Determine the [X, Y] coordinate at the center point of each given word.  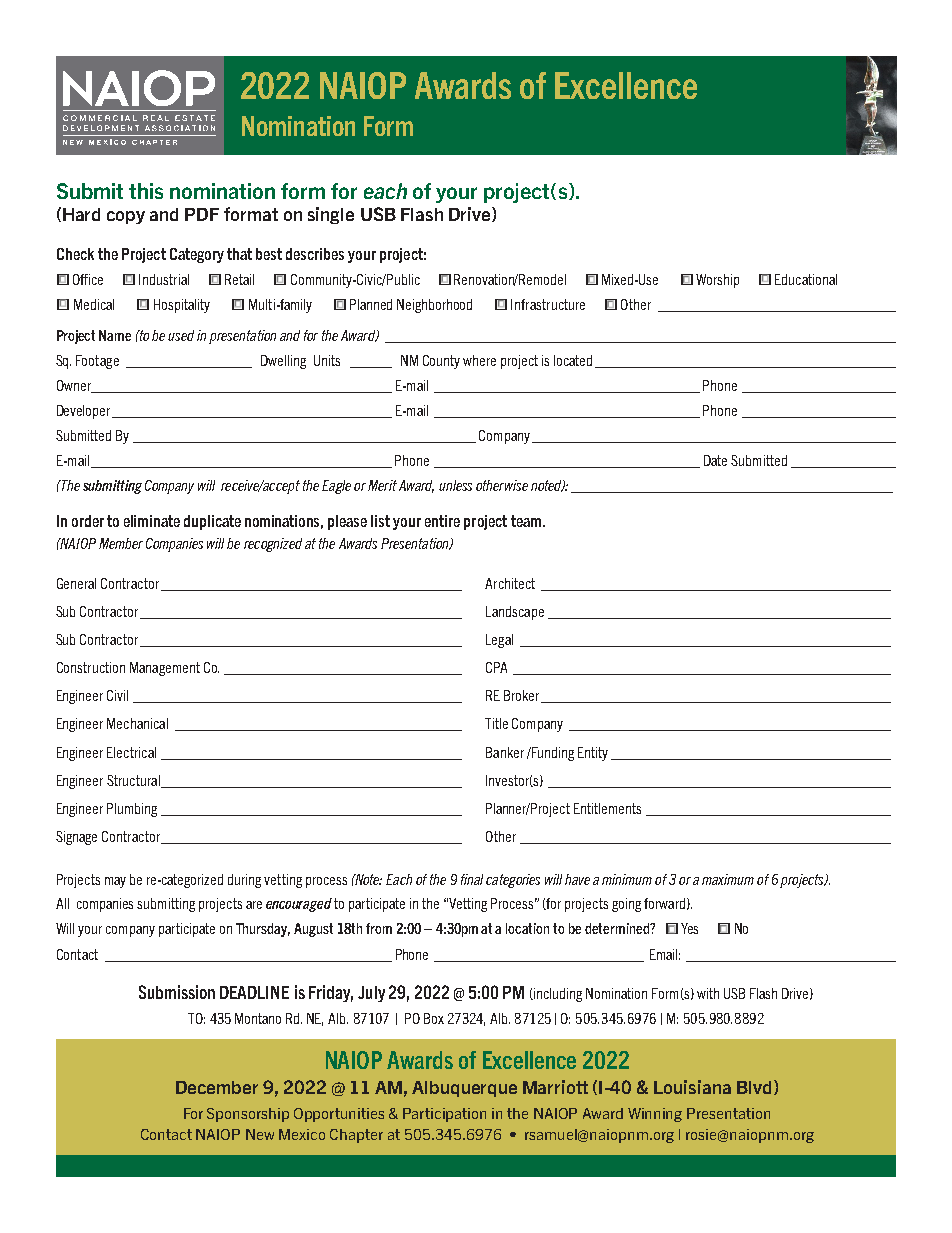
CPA [496, 667]
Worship [717, 281]
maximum [728, 879]
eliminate [152, 521]
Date [715, 460]
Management [165, 669]
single [331, 215]
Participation [444, 1115]
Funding [552, 754]
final [472, 879]
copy [126, 217]
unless [455, 485]
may [115, 882]
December [217, 1087]
